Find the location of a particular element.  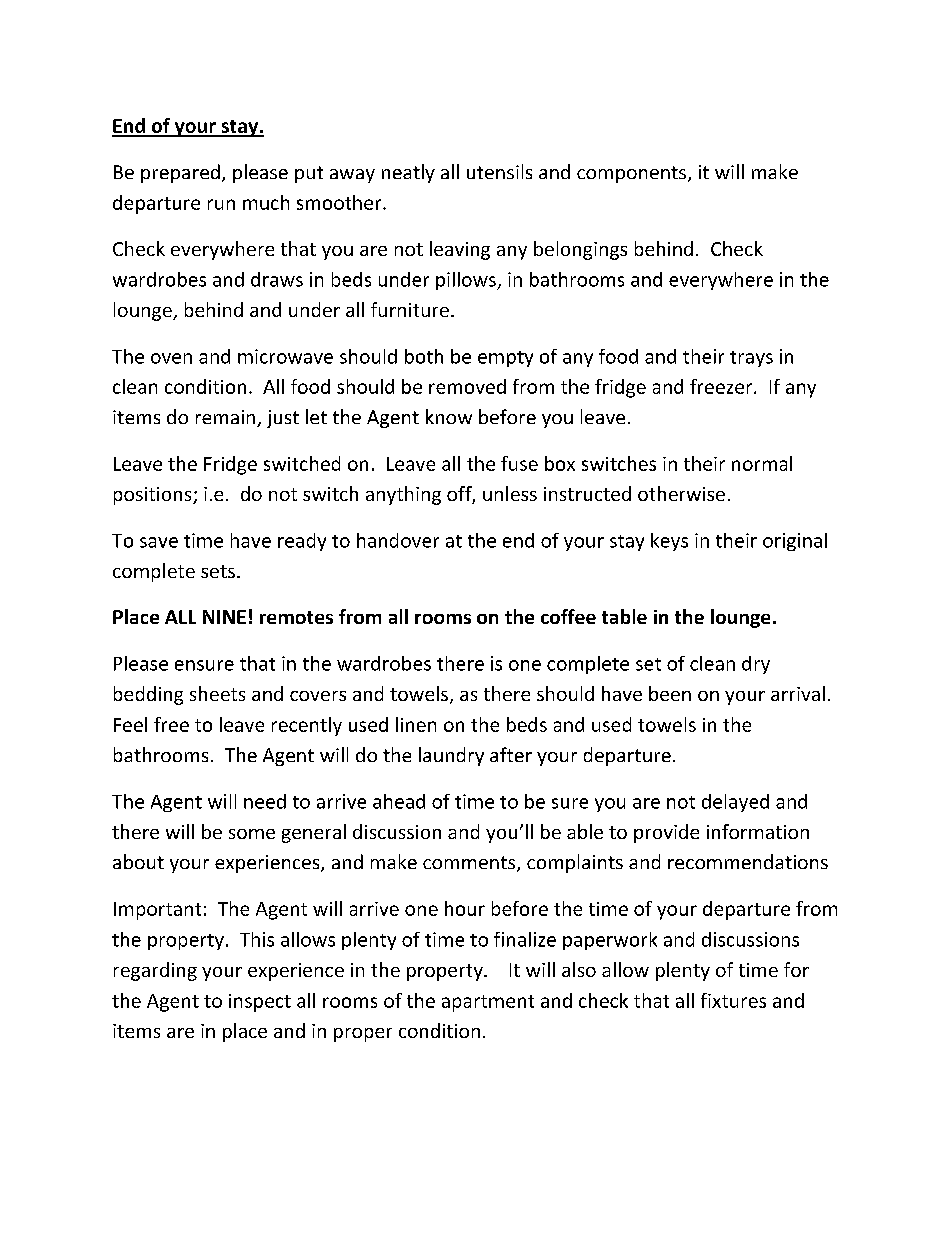

need is located at coordinates (265, 801).
